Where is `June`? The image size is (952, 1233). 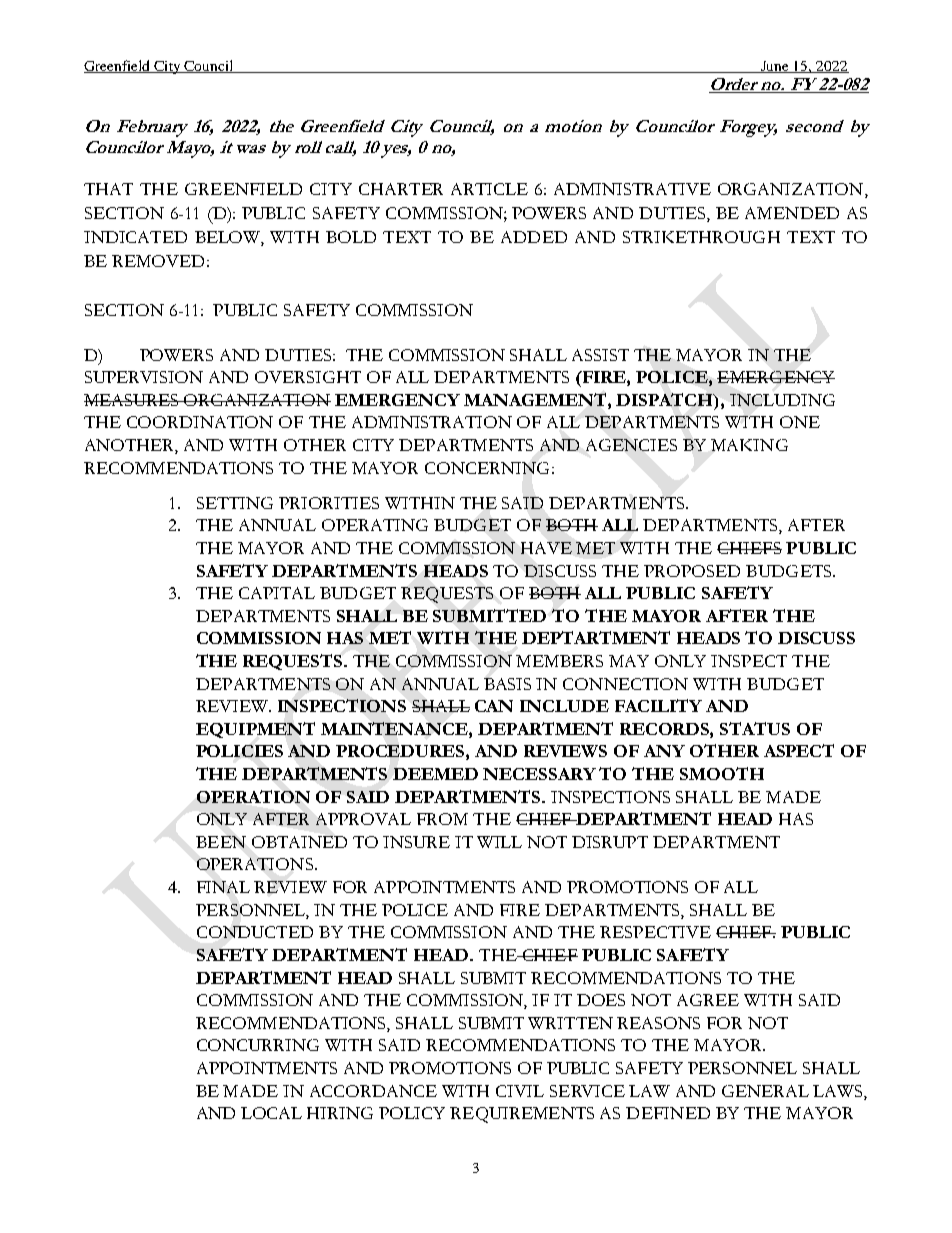
June is located at coordinates (775, 67).
